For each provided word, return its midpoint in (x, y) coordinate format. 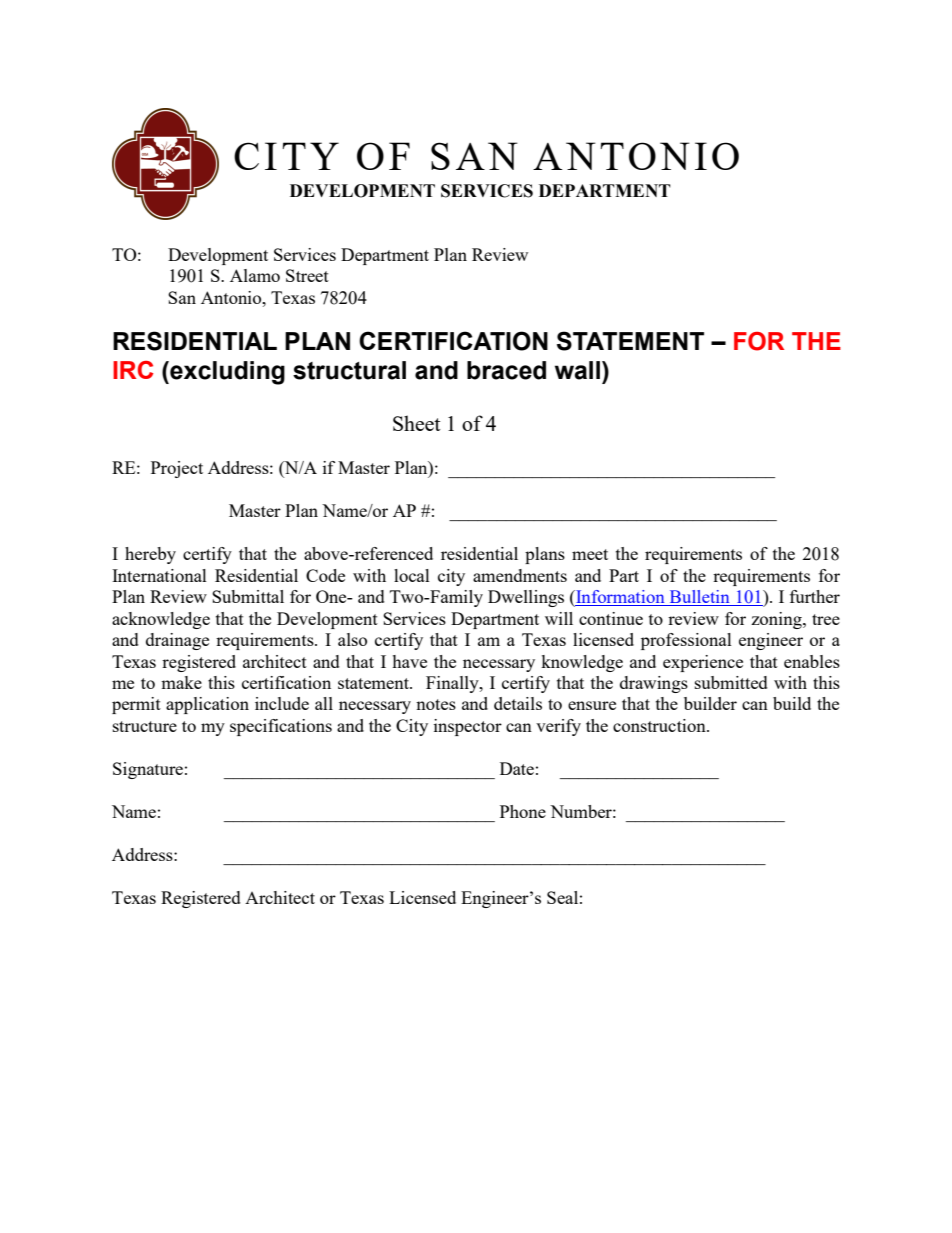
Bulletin (699, 598)
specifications (281, 727)
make (181, 682)
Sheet (417, 423)
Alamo (255, 275)
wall (577, 370)
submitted (731, 682)
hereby (150, 555)
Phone (523, 811)
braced (506, 370)
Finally (453, 684)
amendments (520, 575)
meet (590, 554)
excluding (226, 373)
